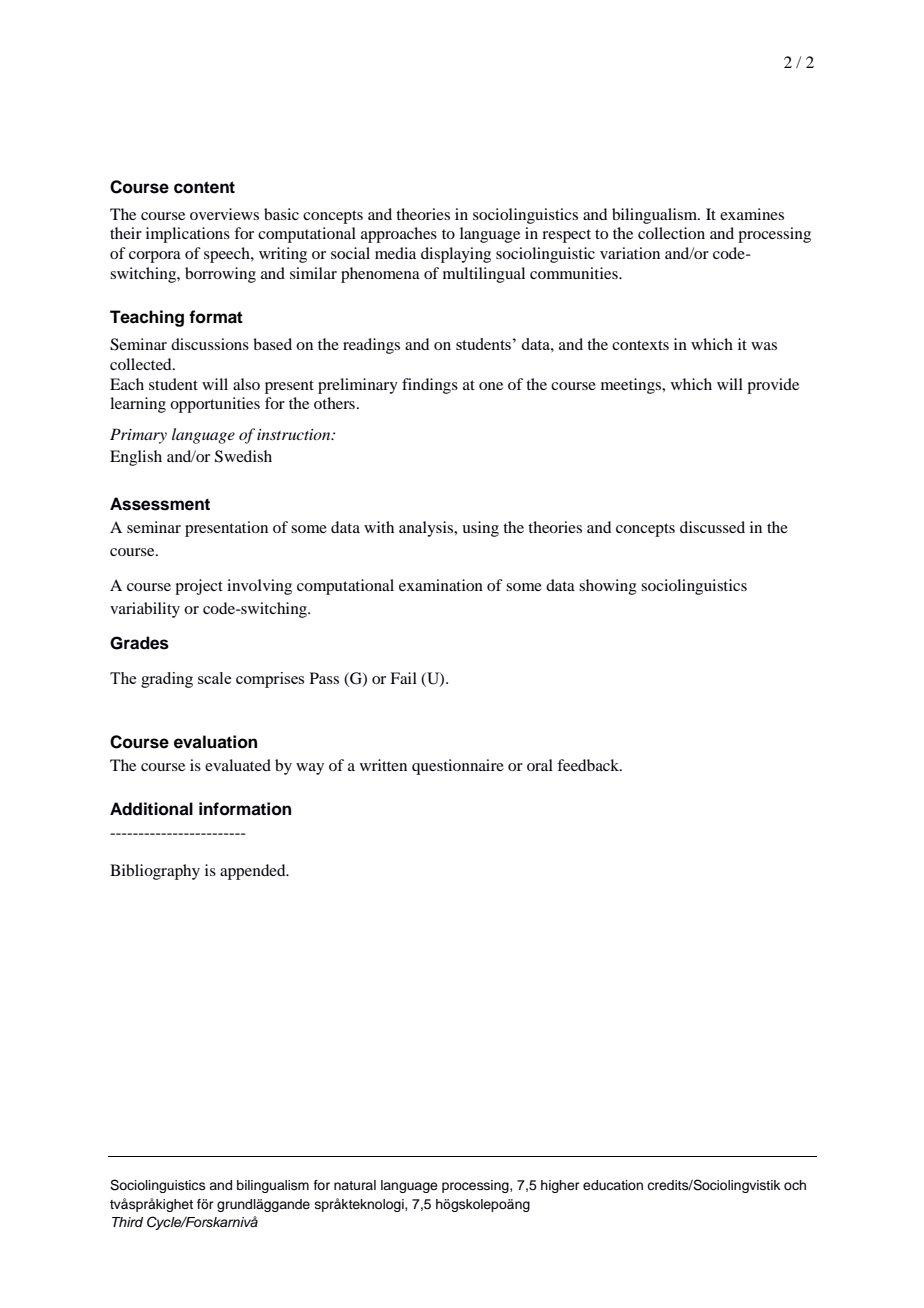 The width and height of the screenshot is (924, 1308). I want to click on displaying, so click(456, 255).
